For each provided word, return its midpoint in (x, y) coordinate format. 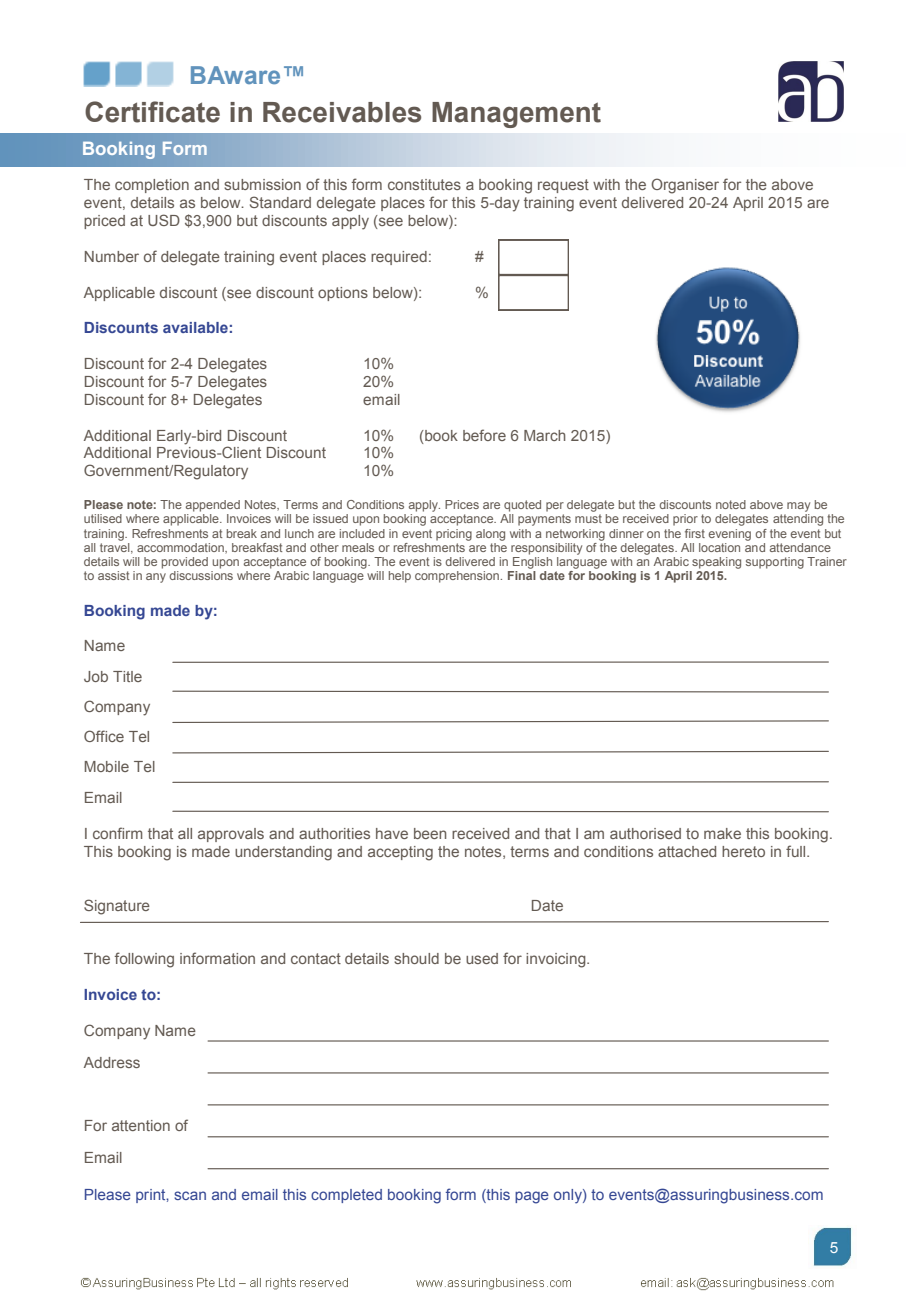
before (484, 435)
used (482, 958)
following (144, 960)
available (195, 327)
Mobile (107, 766)
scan (190, 1195)
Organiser (685, 186)
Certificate (152, 112)
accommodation (181, 548)
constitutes (424, 184)
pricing (454, 535)
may (798, 507)
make (722, 833)
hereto (743, 851)
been (430, 833)
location (719, 547)
